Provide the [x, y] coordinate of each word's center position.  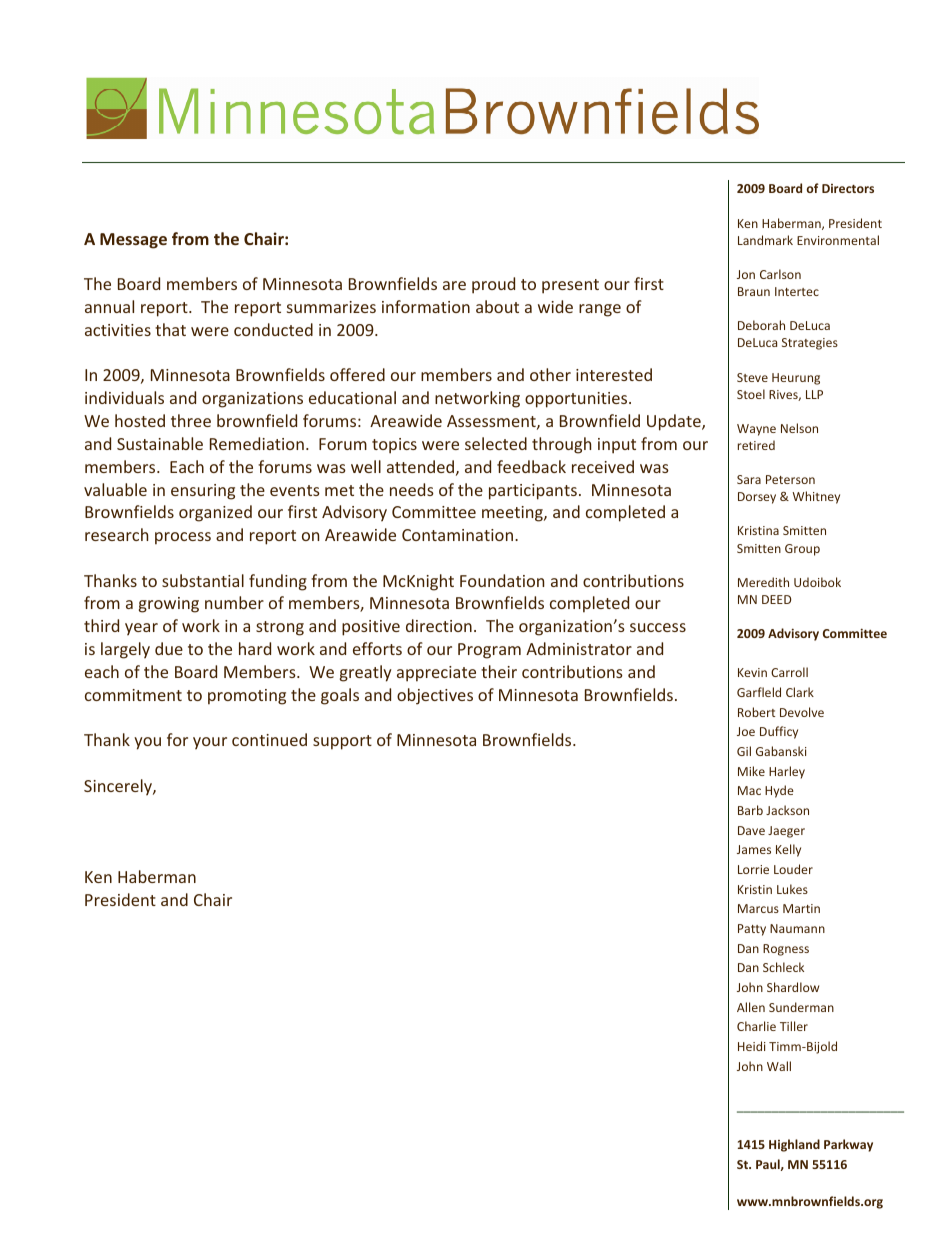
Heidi [752, 1046]
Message [133, 241]
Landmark [765, 240]
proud [493, 285]
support [342, 742]
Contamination [457, 535]
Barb [750, 810]
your [210, 743]
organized [215, 513]
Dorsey [757, 498]
